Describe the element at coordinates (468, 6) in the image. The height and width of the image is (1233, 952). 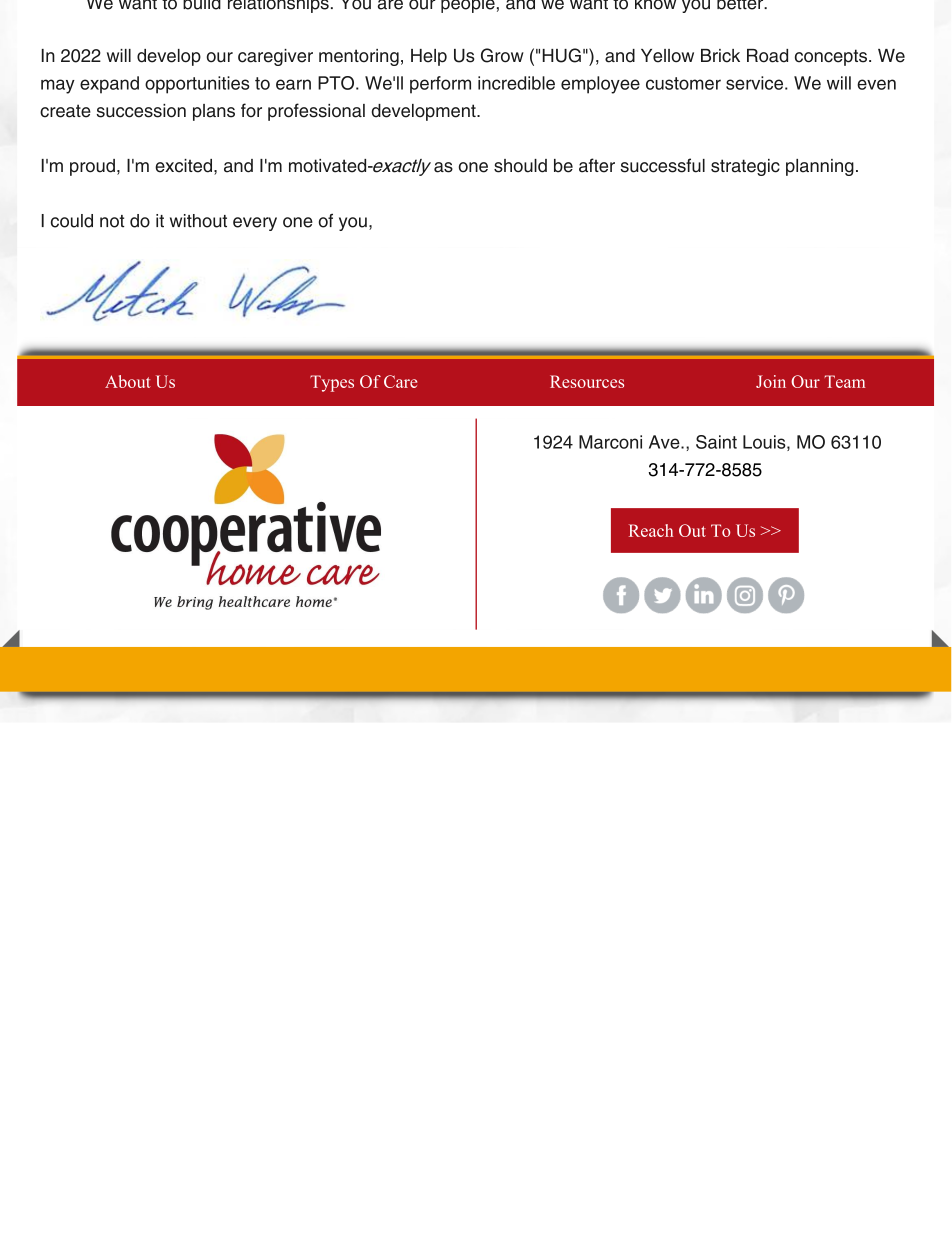
I see `people` at that location.
